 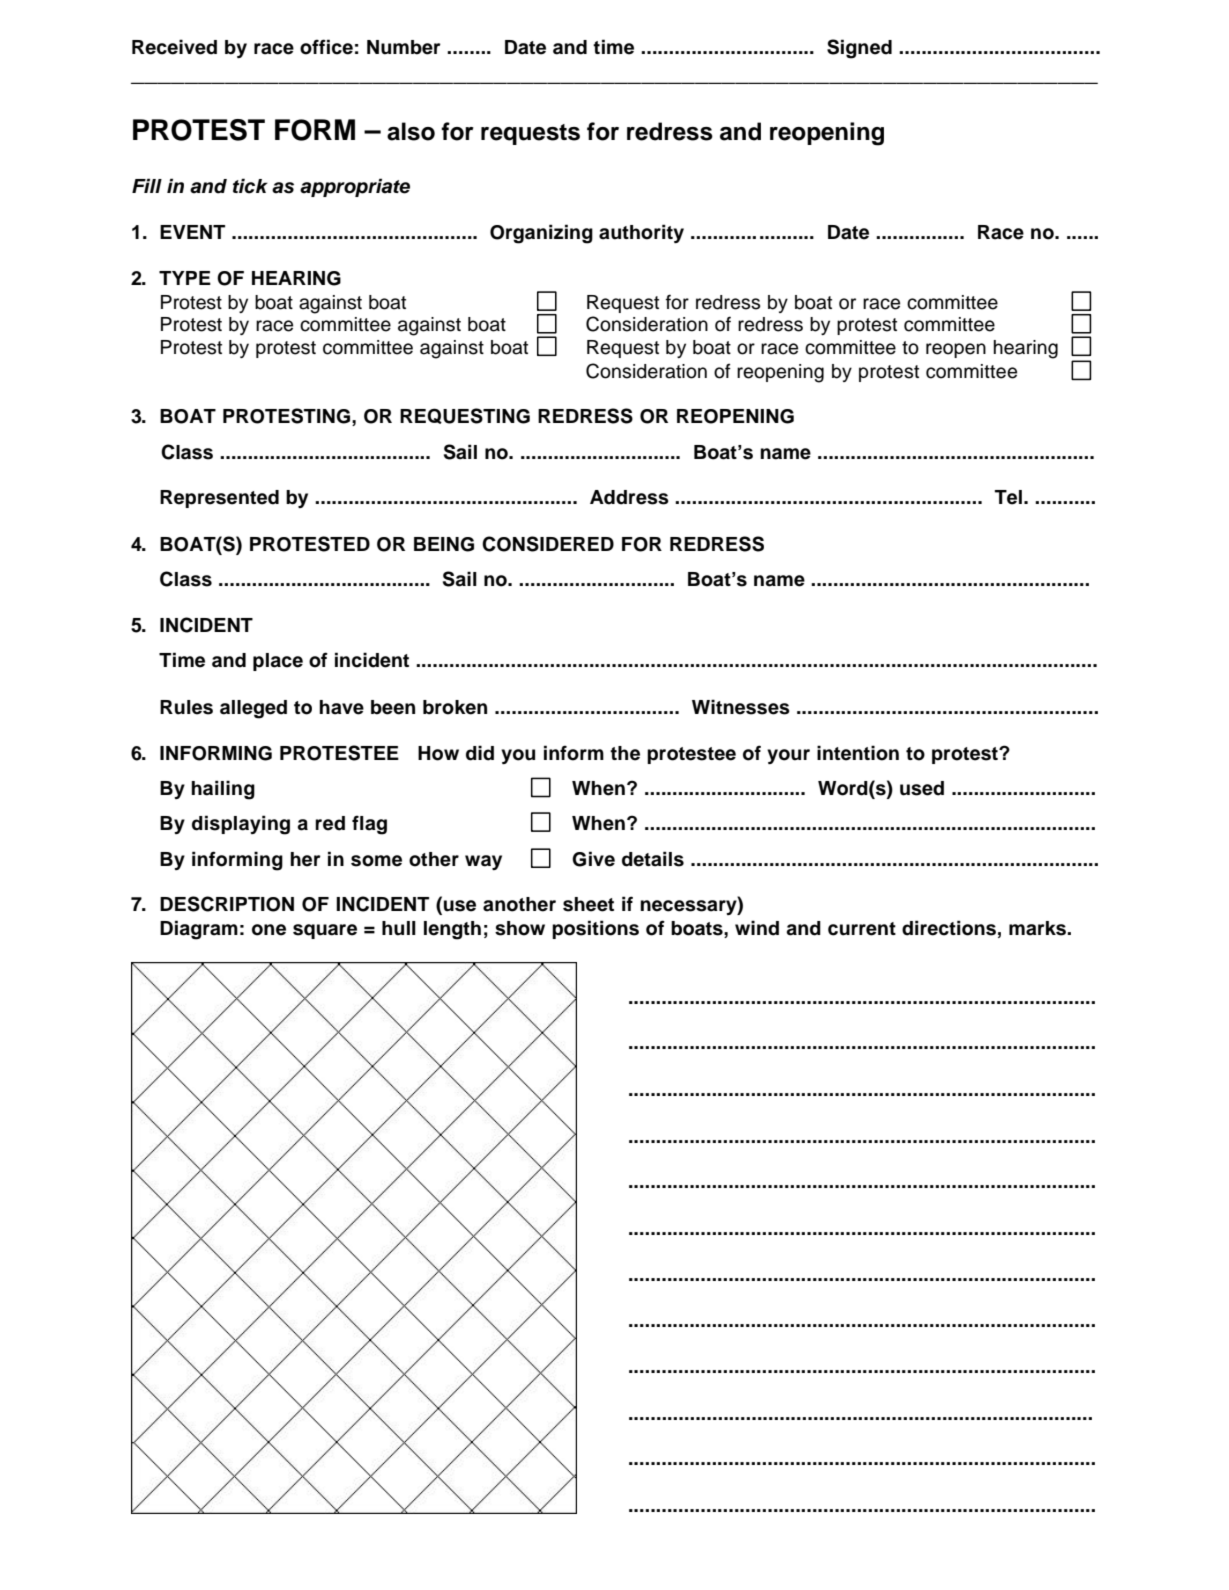 What do you see at coordinates (588, 904) in the screenshot?
I see `sheet` at bounding box center [588, 904].
